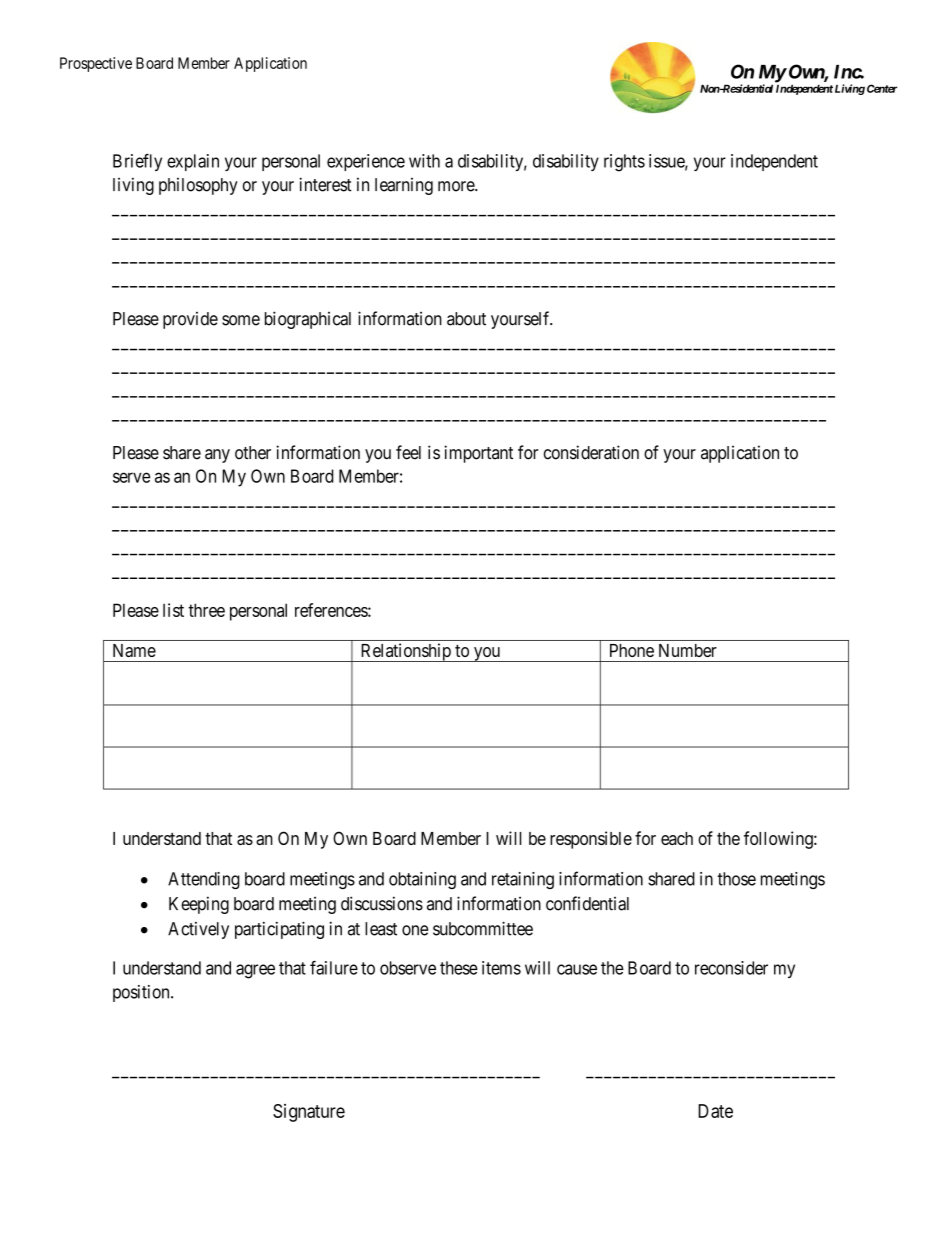  I want to click on provide, so click(190, 320).
